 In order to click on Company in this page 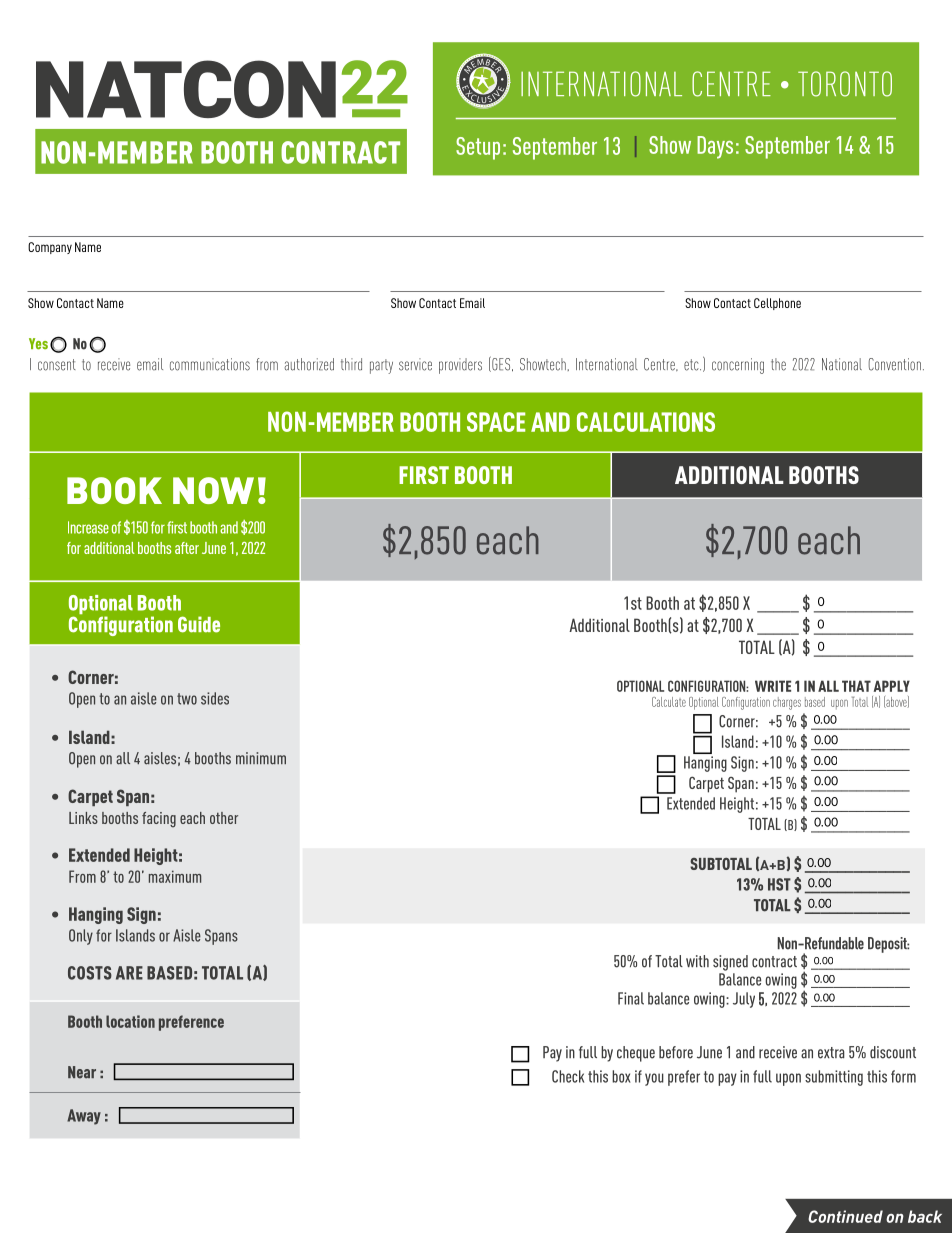, I will do `click(50, 248)`.
